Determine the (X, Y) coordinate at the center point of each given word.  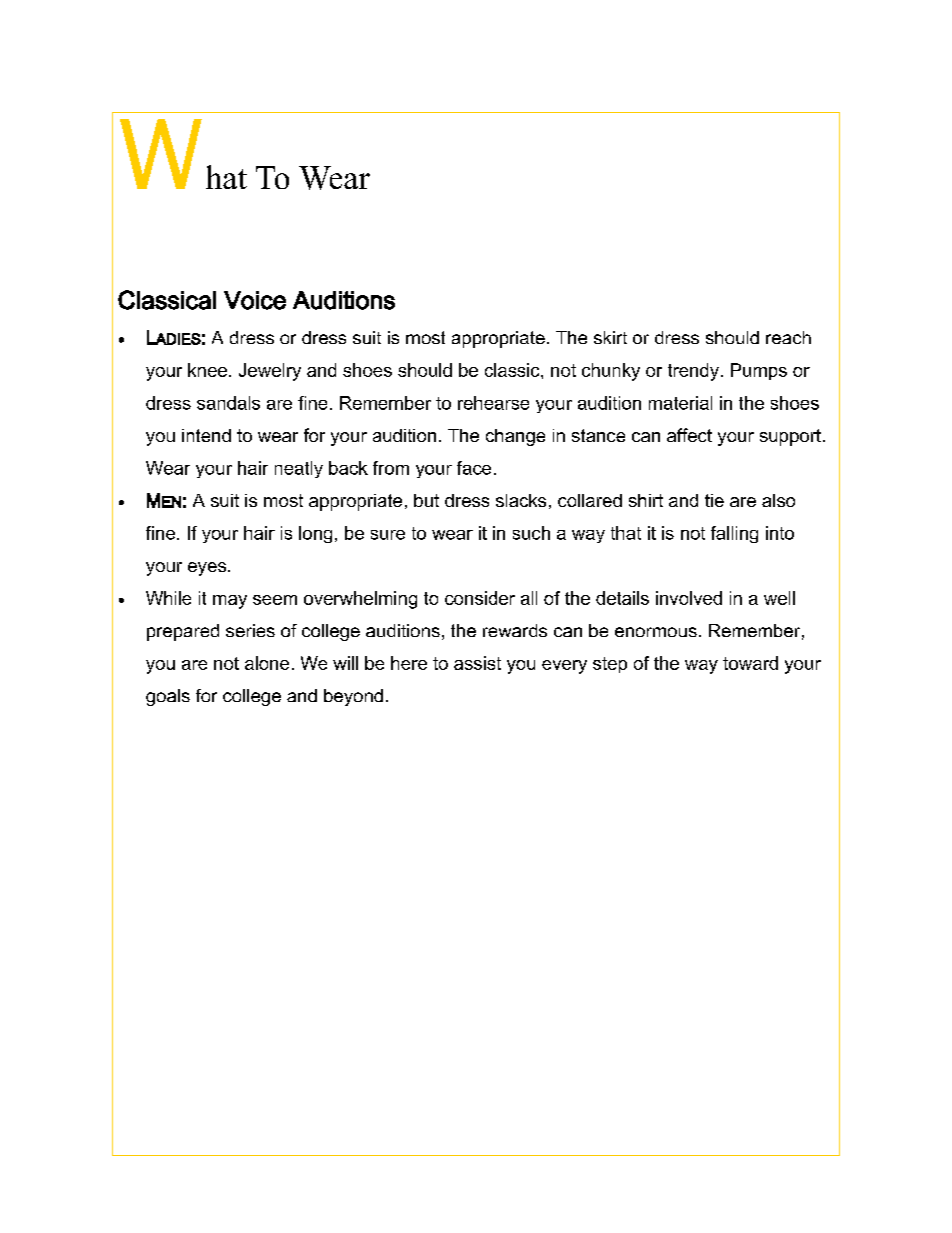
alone (267, 663)
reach (788, 337)
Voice (255, 300)
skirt (610, 337)
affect (689, 435)
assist (477, 663)
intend (206, 435)
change (515, 437)
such (531, 533)
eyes (208, 569)
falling (734, 534)
